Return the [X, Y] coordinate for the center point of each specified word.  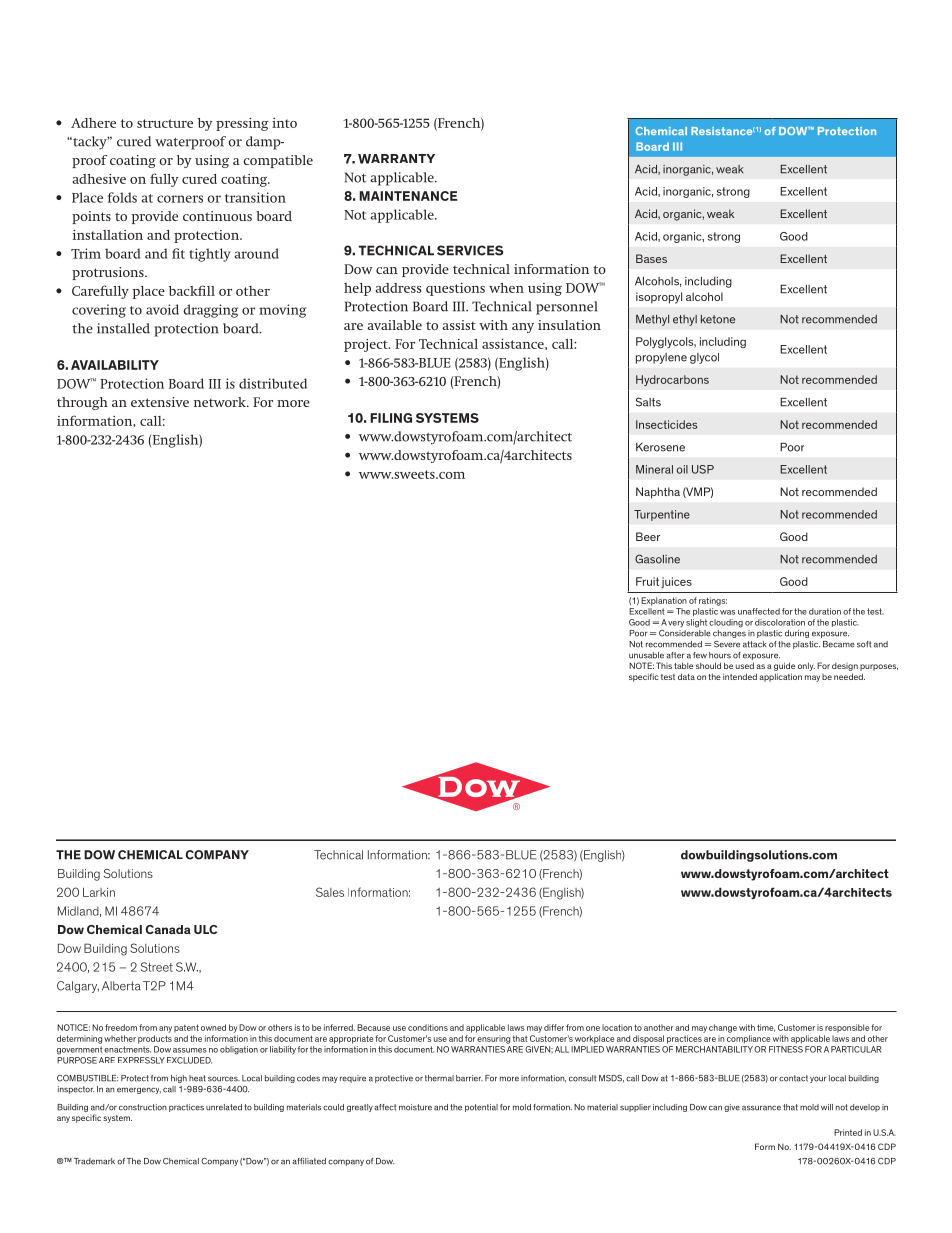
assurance [761, 1108]
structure [165, 123]
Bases [651, 258]
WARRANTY [396, 159]
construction [143, 1107]
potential [481, 1108]
